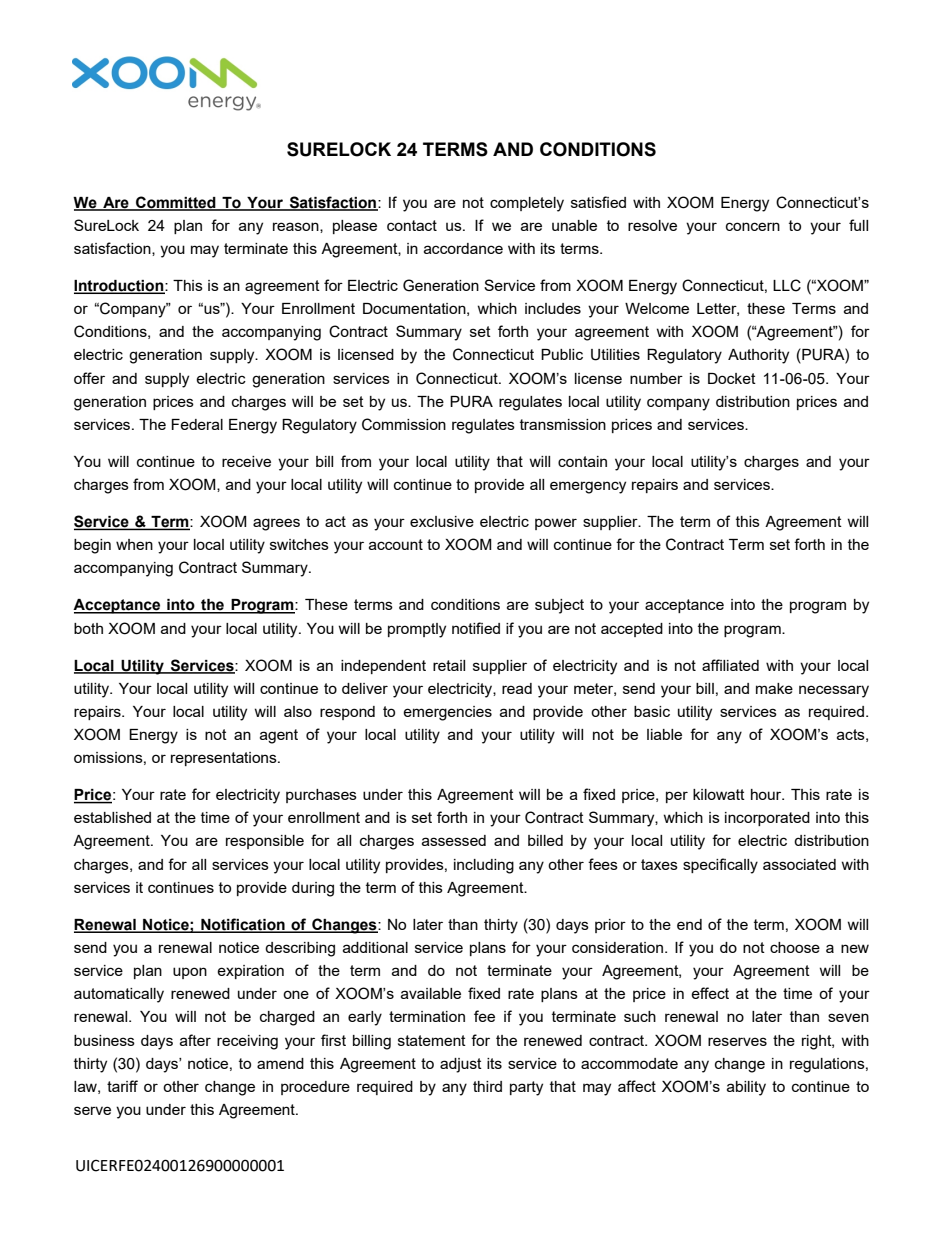  What do you see at coordinates (195, 1040) in the image?
I see `after` at bounding box center [195, 1040].
